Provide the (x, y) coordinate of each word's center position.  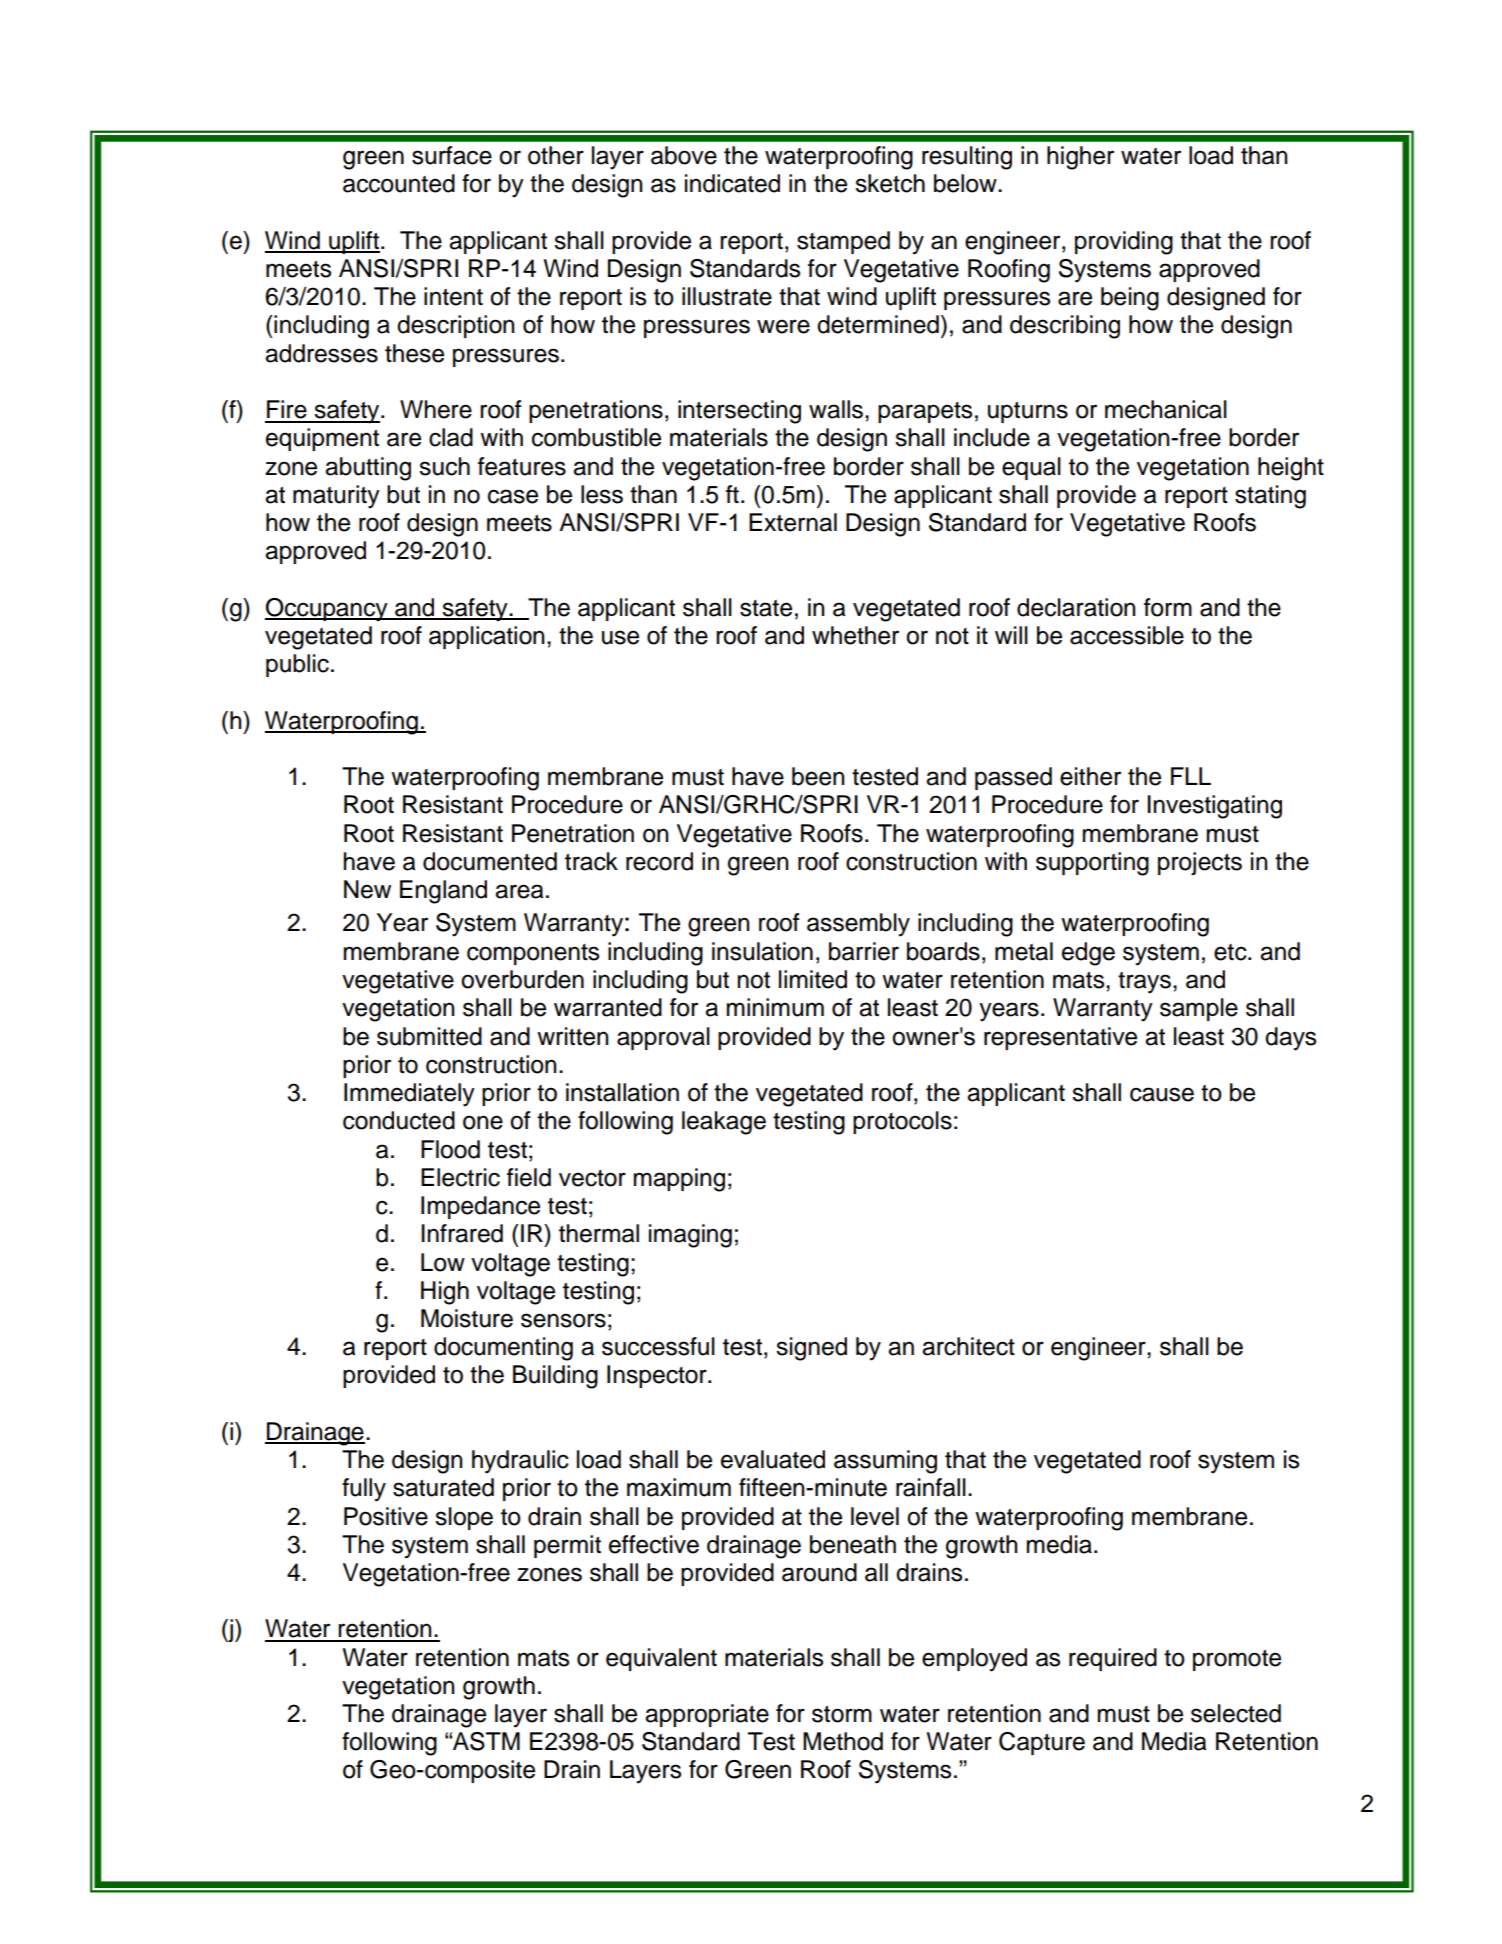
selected (1236, 1713)
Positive (386, 1516)
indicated (732, 183)
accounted (399, 183)
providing (1124, 243)
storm (842, 1714)
